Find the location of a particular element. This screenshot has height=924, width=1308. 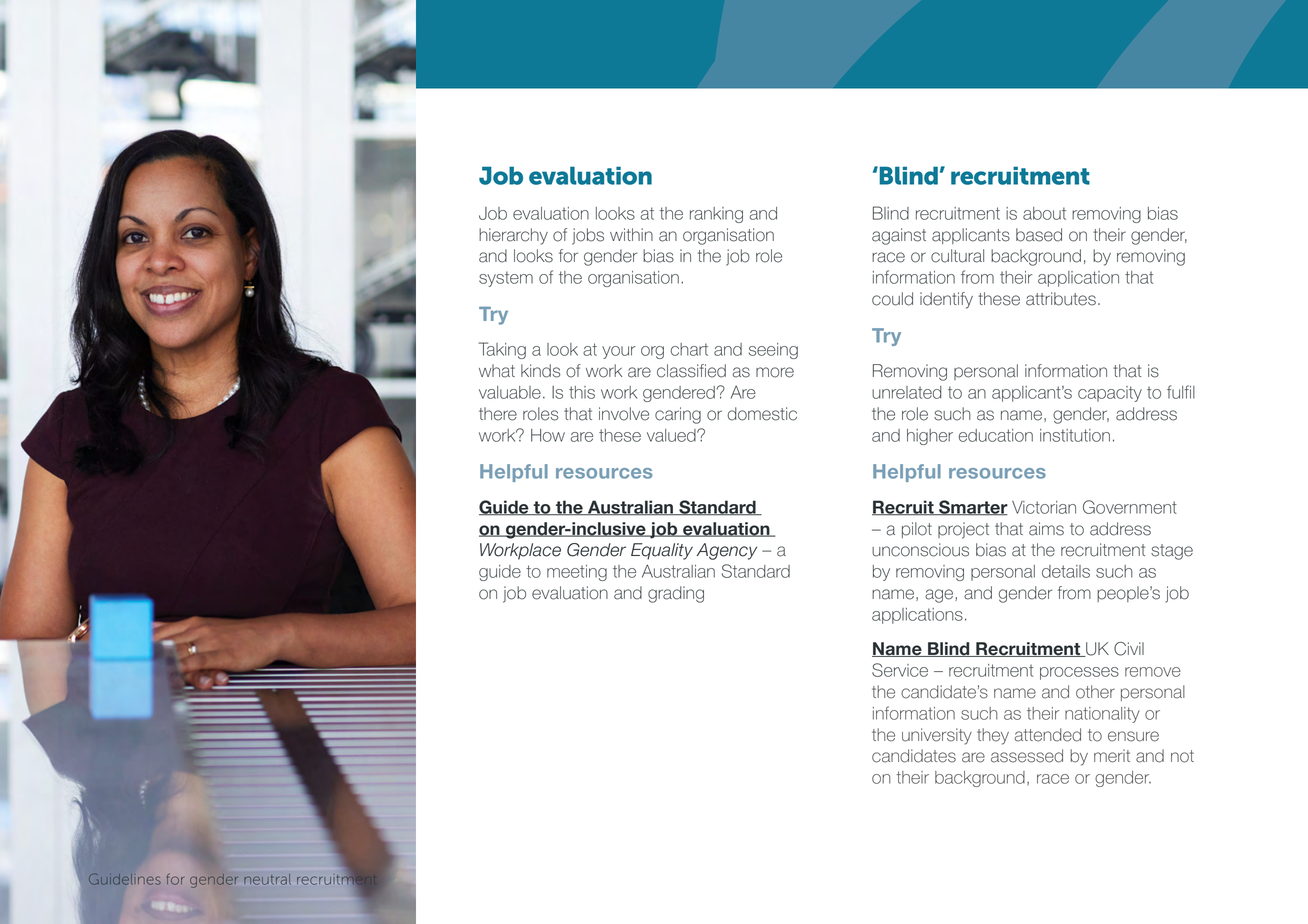

ranking is located at coordinates (716, 215).
